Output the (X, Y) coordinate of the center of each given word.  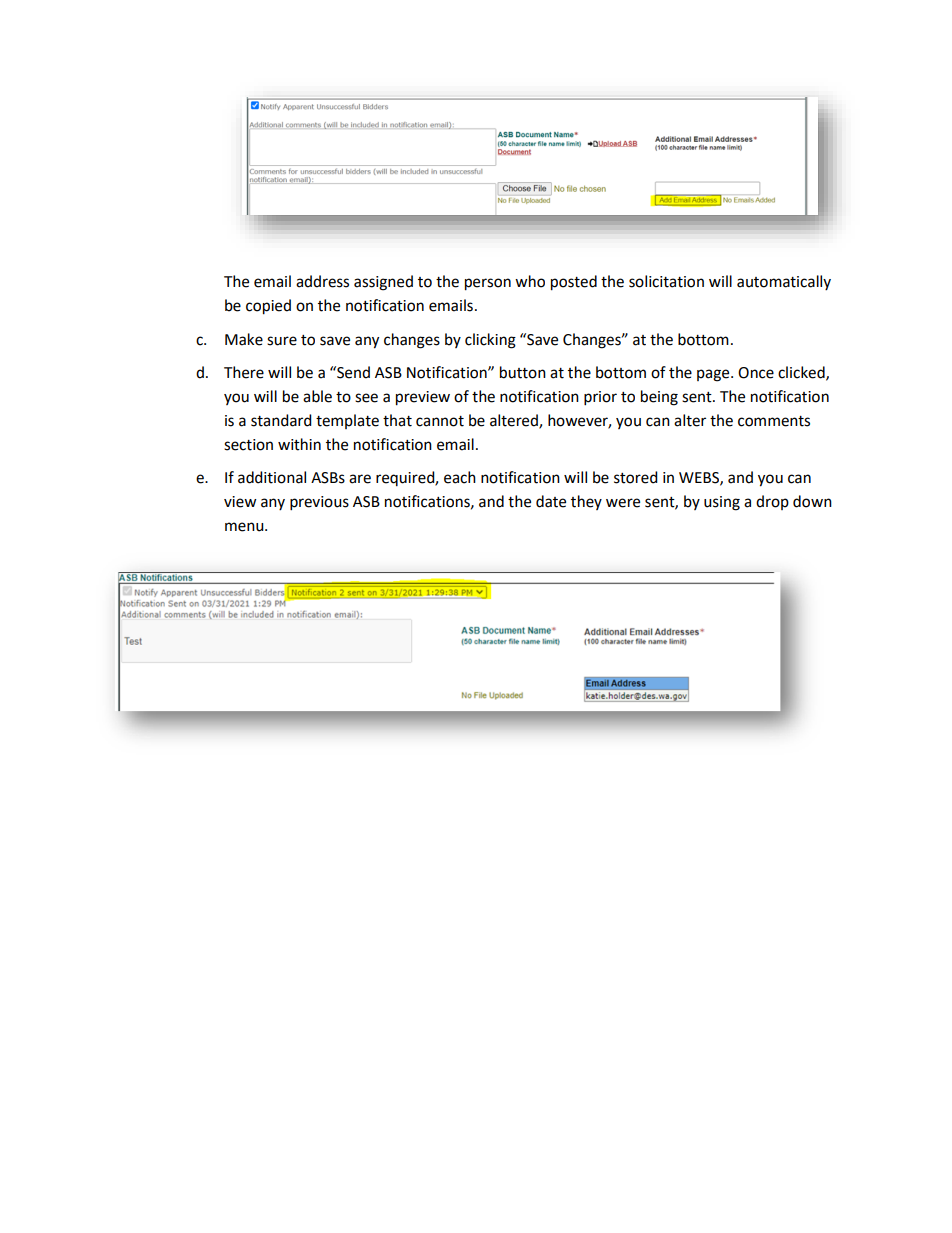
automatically (784, 282)
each (460, 477)
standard (281, 420)
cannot (440, 421)
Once (756, 373)
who (530, 281)
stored (636, 477)
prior (600, 398)
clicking (490, 341)
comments (774, 421)
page (714, 375)
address (322, 281)
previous (319, 503)
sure (282, 341)
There (244, 372)
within (299, 444)
